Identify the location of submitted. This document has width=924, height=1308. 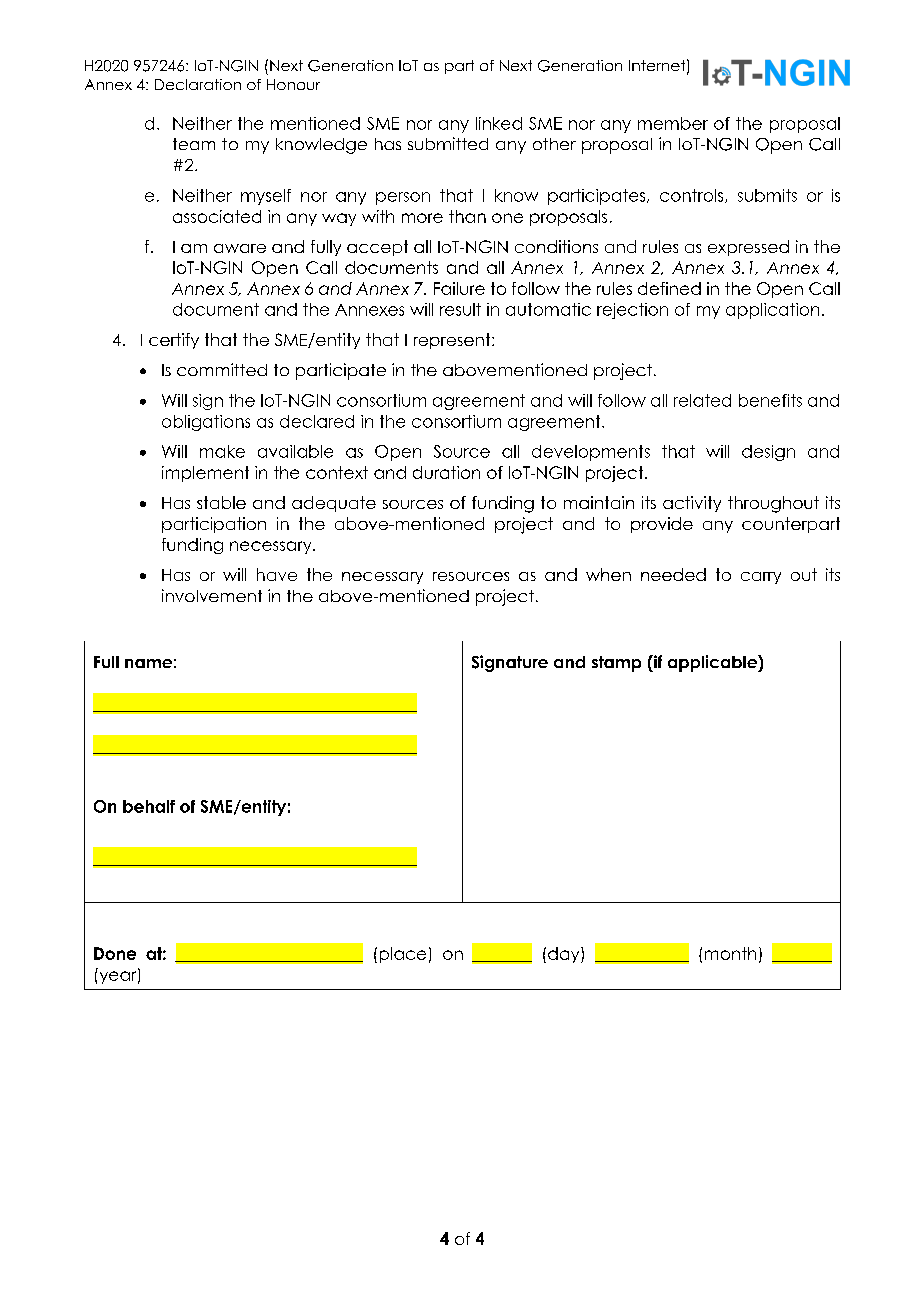
(448, 143).
